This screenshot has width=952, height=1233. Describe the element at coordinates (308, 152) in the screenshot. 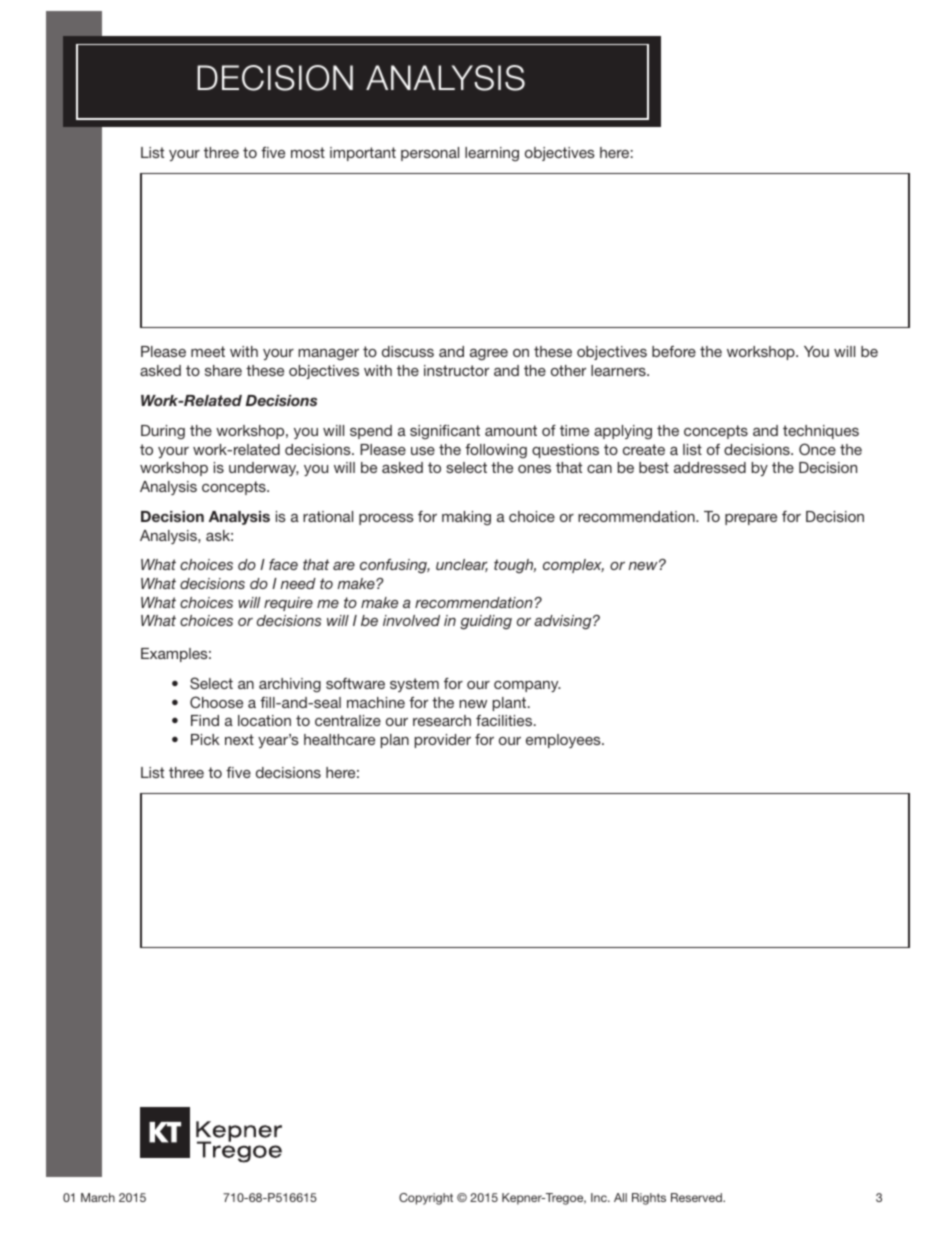

I see `most` at that location.
